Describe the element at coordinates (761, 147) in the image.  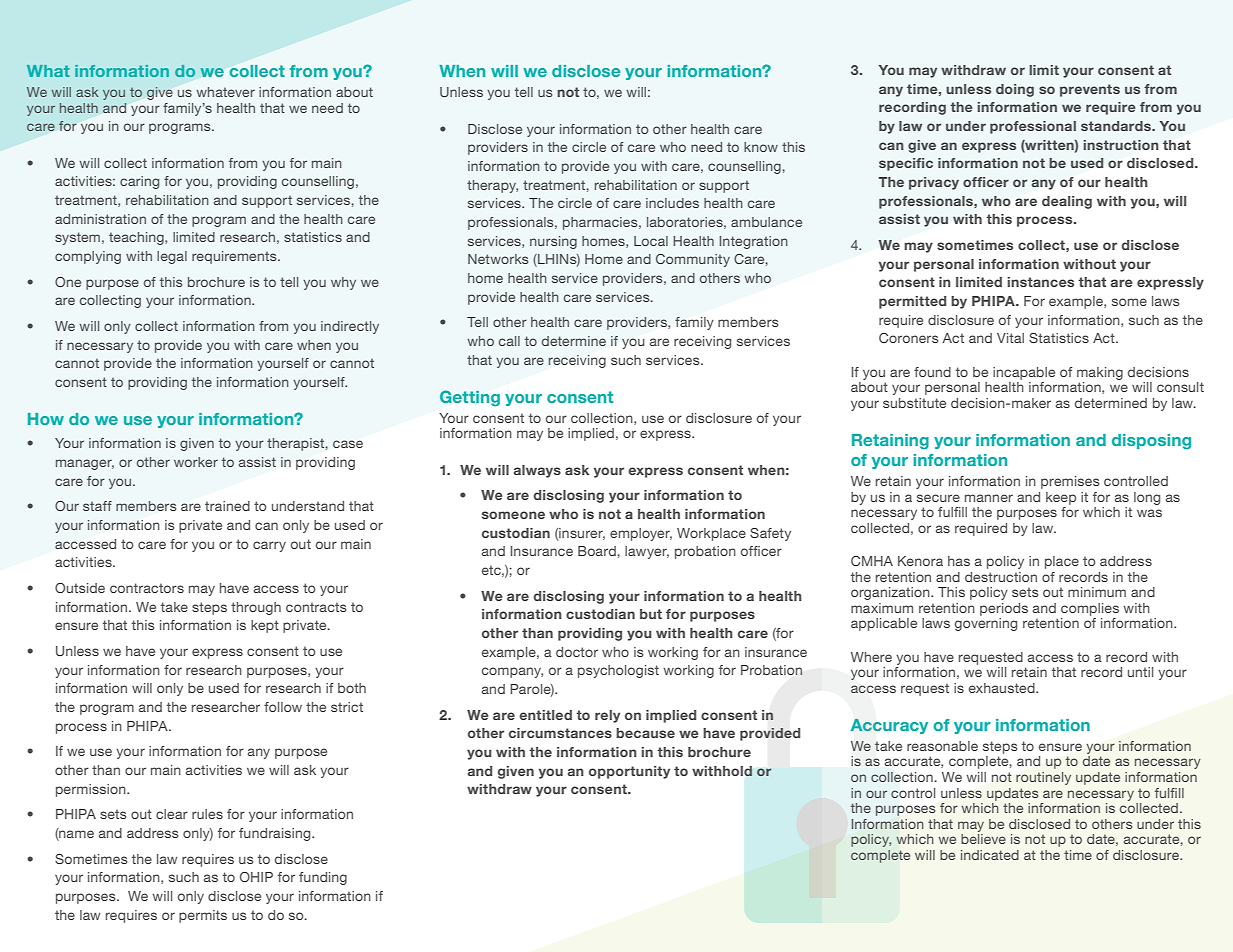
I see `know` at that location.
